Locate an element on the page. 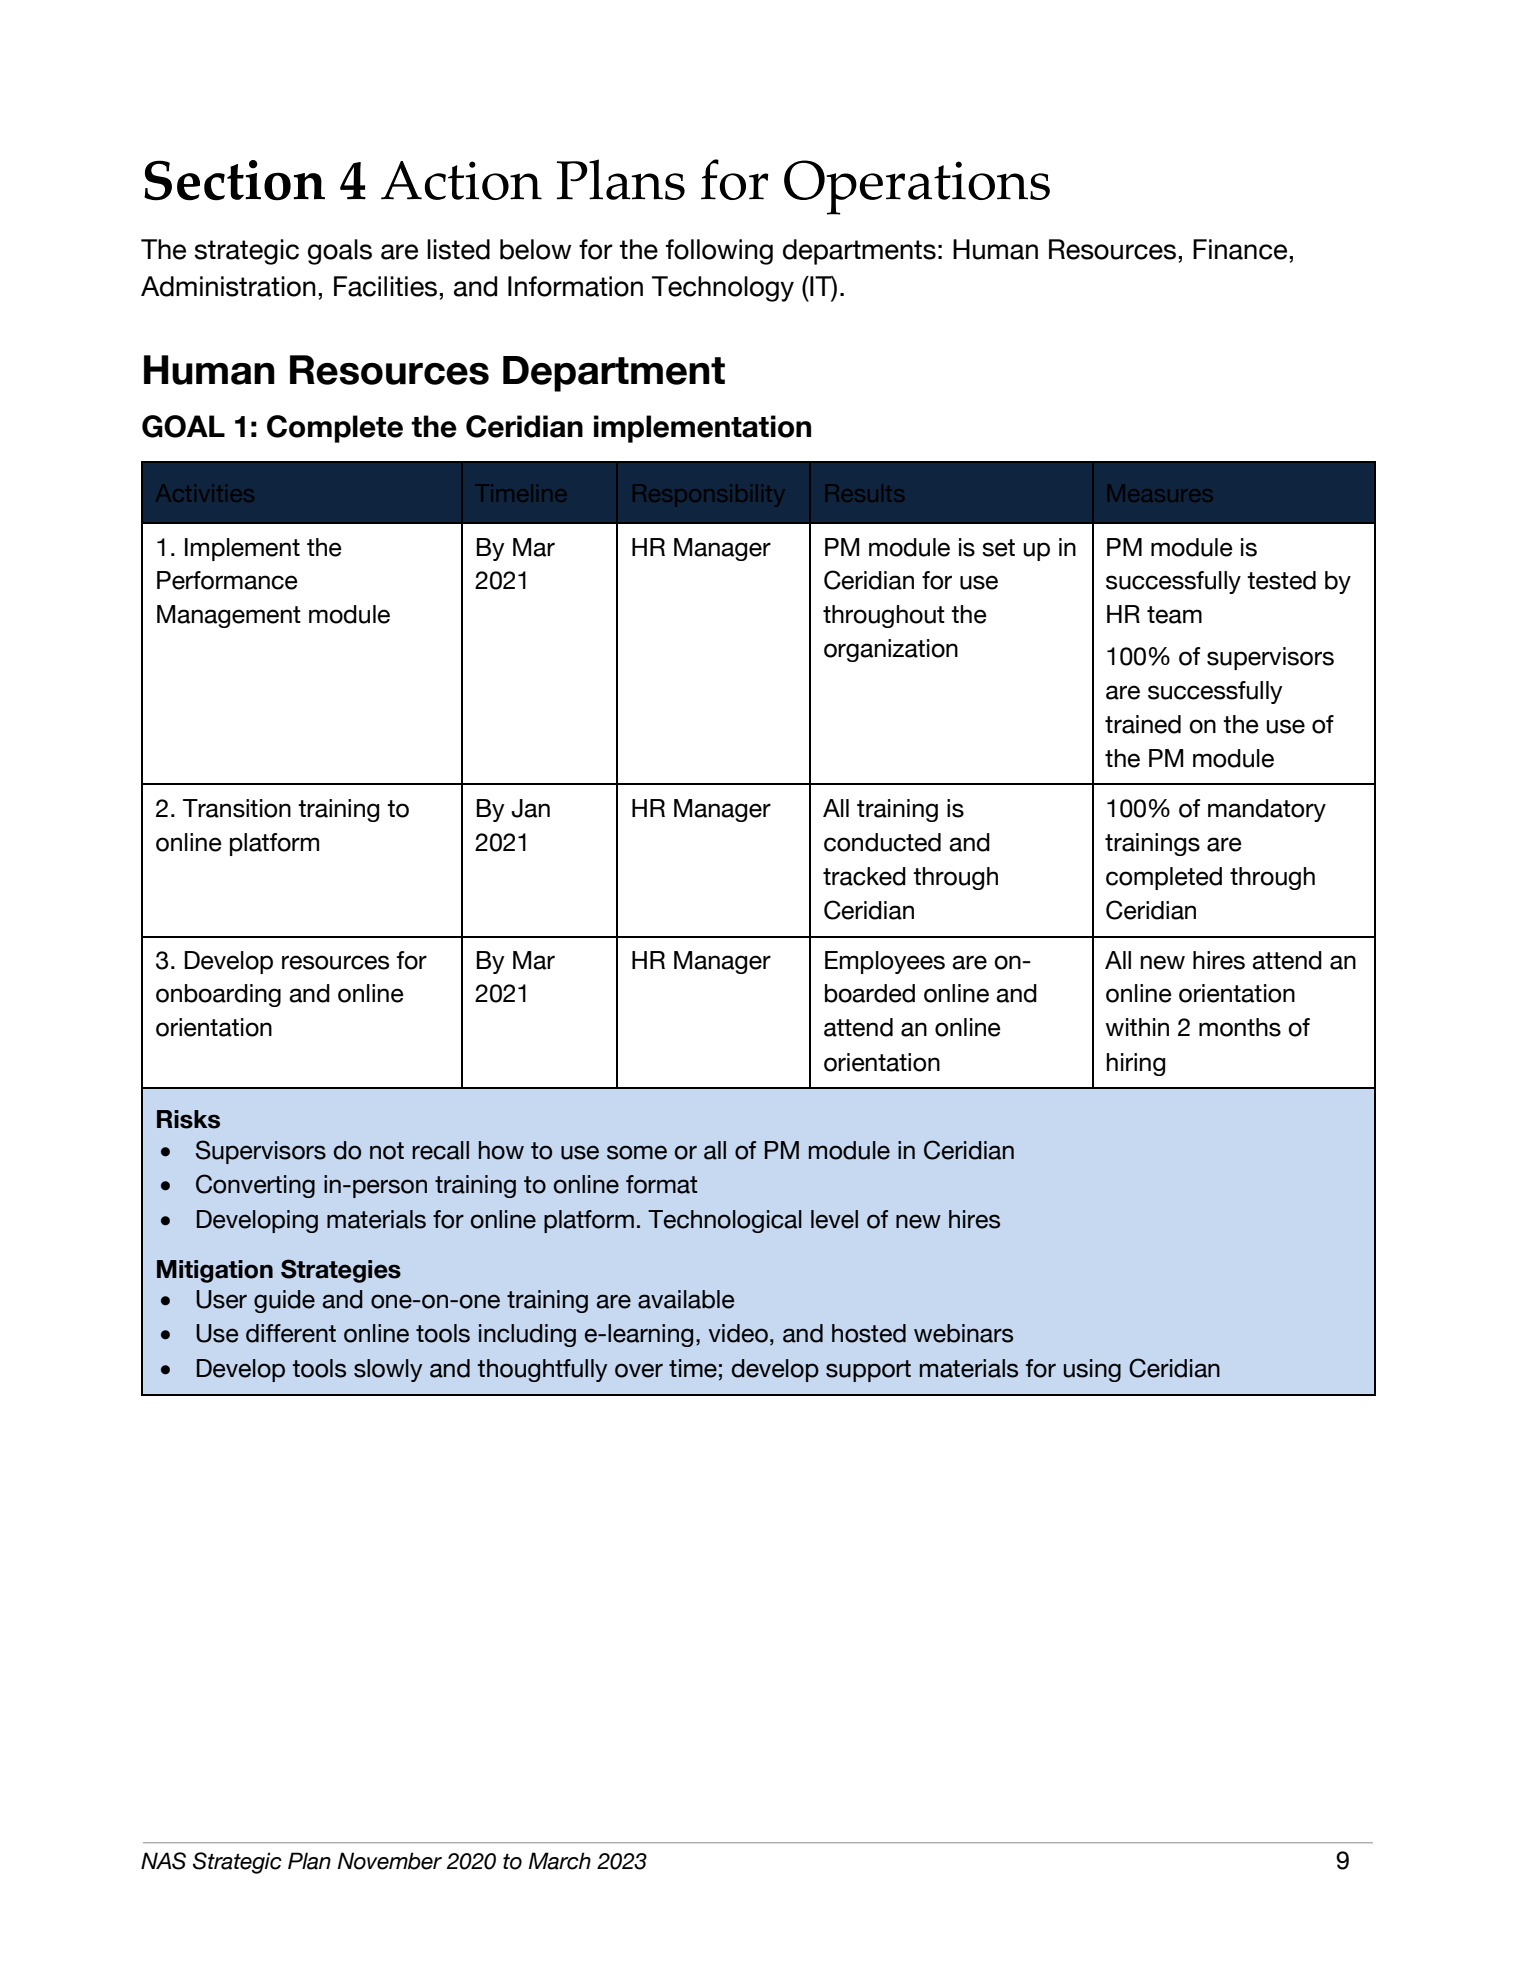  Employees is located at coordinates (885, 962).
